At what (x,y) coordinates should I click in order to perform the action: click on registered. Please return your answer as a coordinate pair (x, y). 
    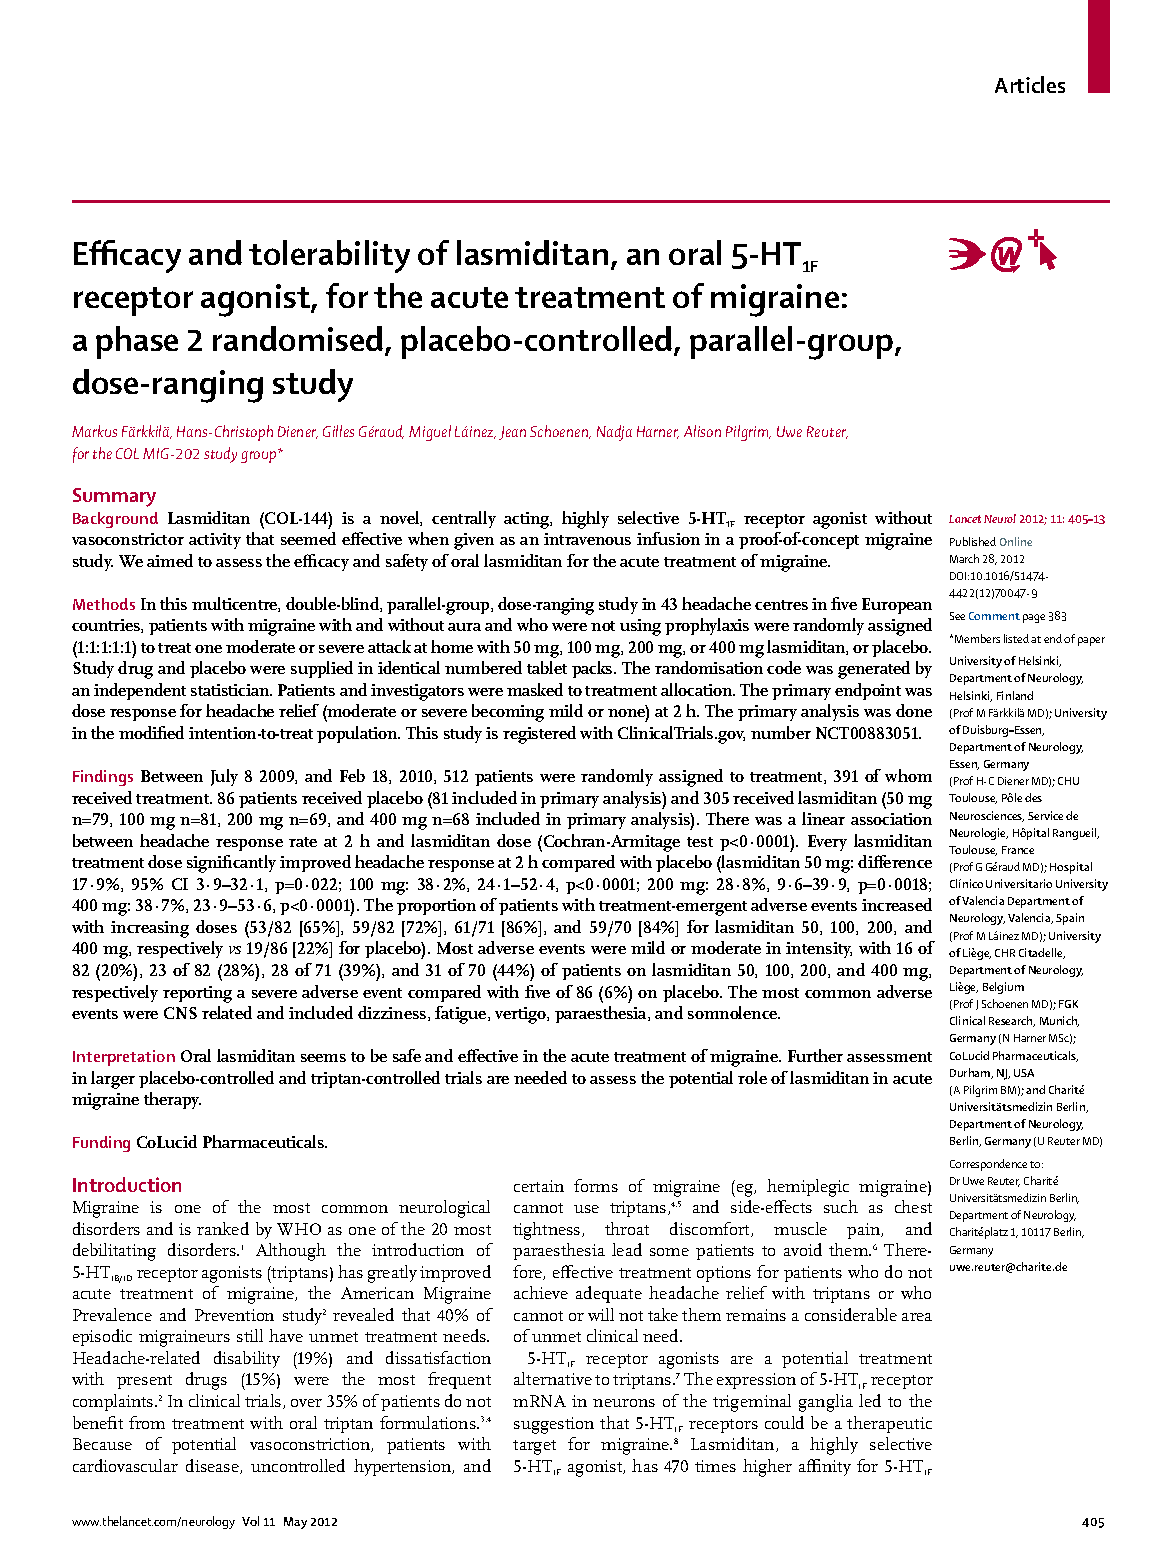
    Looking at the image, I should click on (539, 735).
